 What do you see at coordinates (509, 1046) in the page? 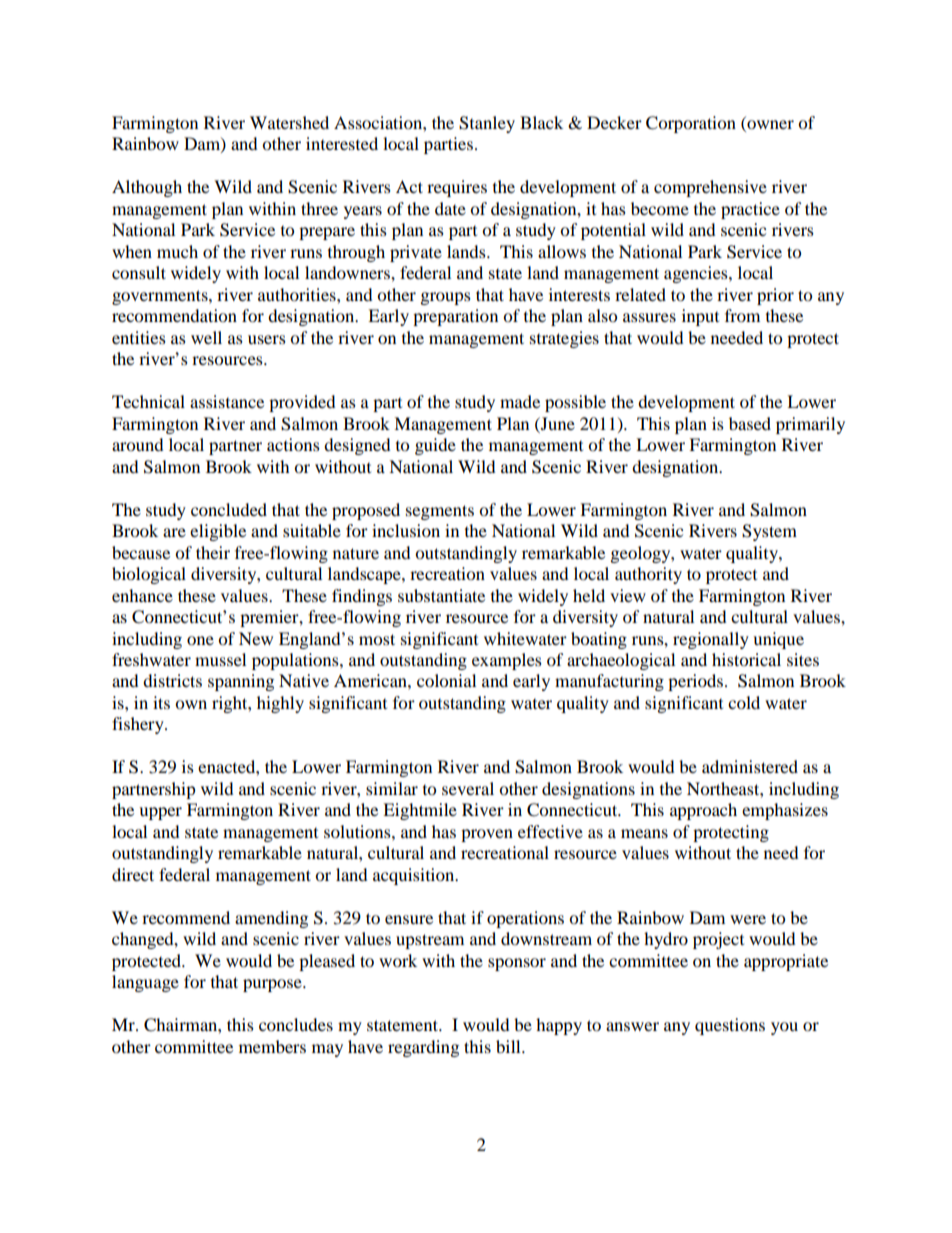
I see `bill` at bounding box center [509, 1046].
